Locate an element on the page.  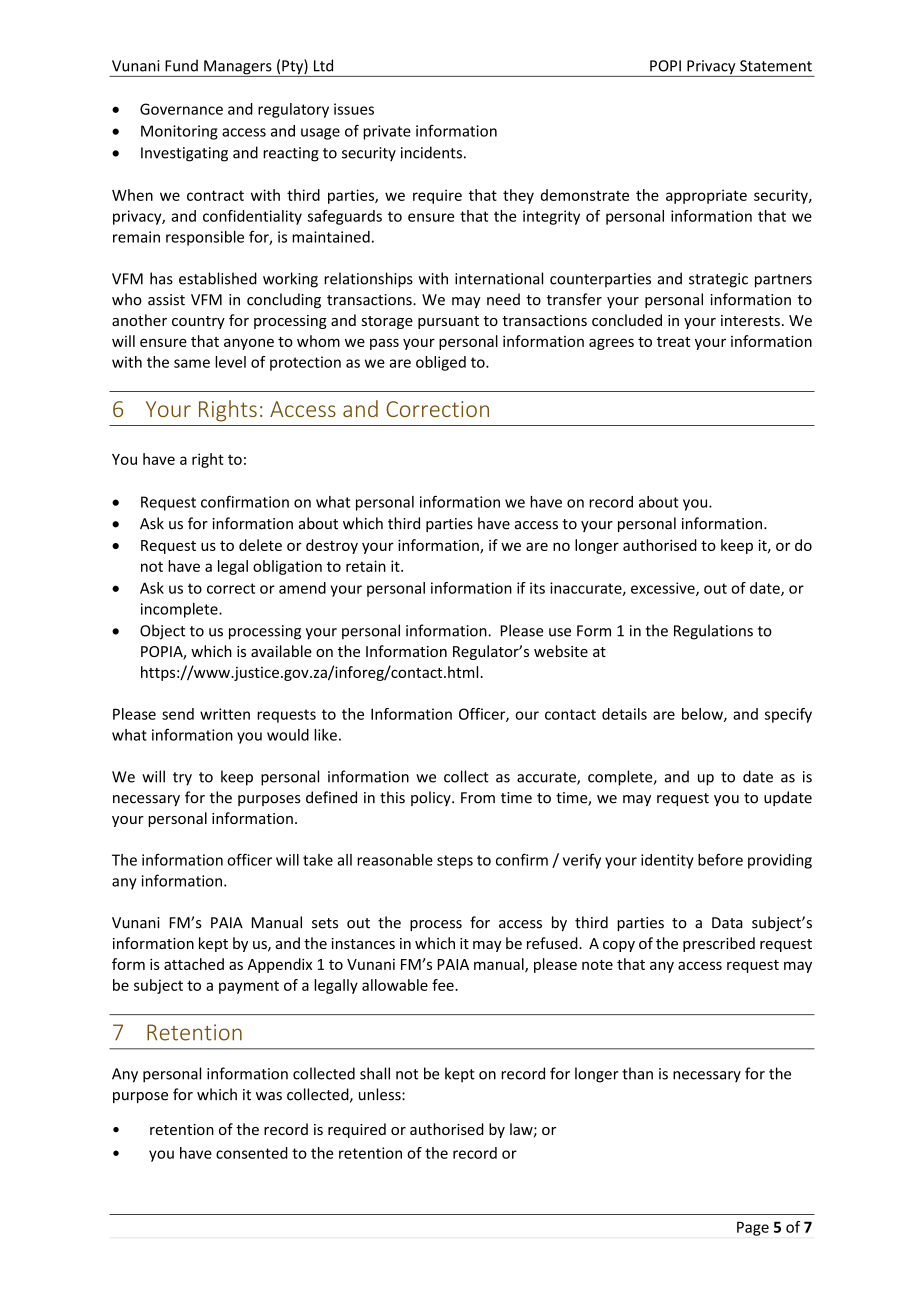
before is located at coordinates (720, 860).
